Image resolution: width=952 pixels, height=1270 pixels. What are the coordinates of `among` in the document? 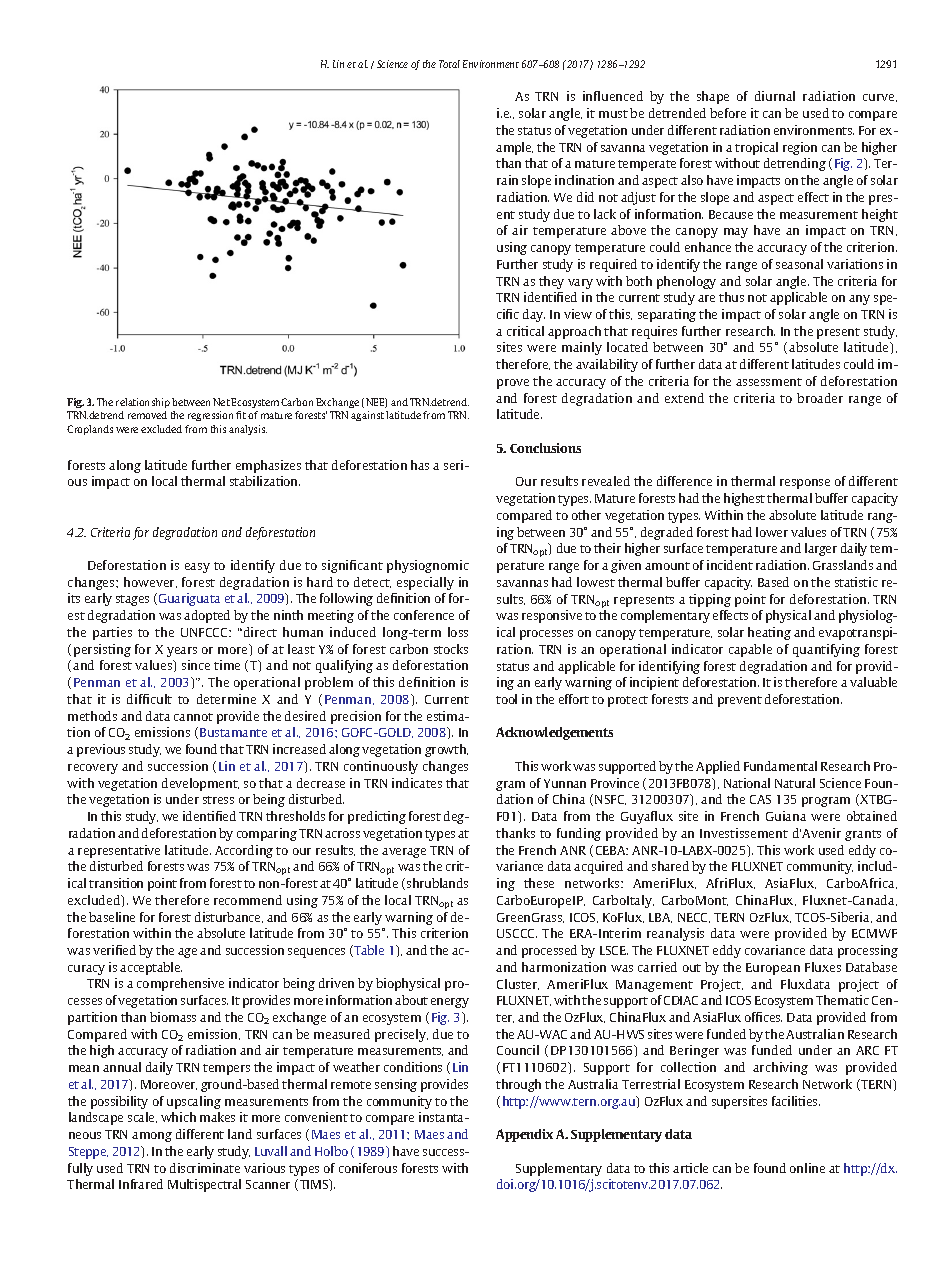 It's located at (152, 1137).
